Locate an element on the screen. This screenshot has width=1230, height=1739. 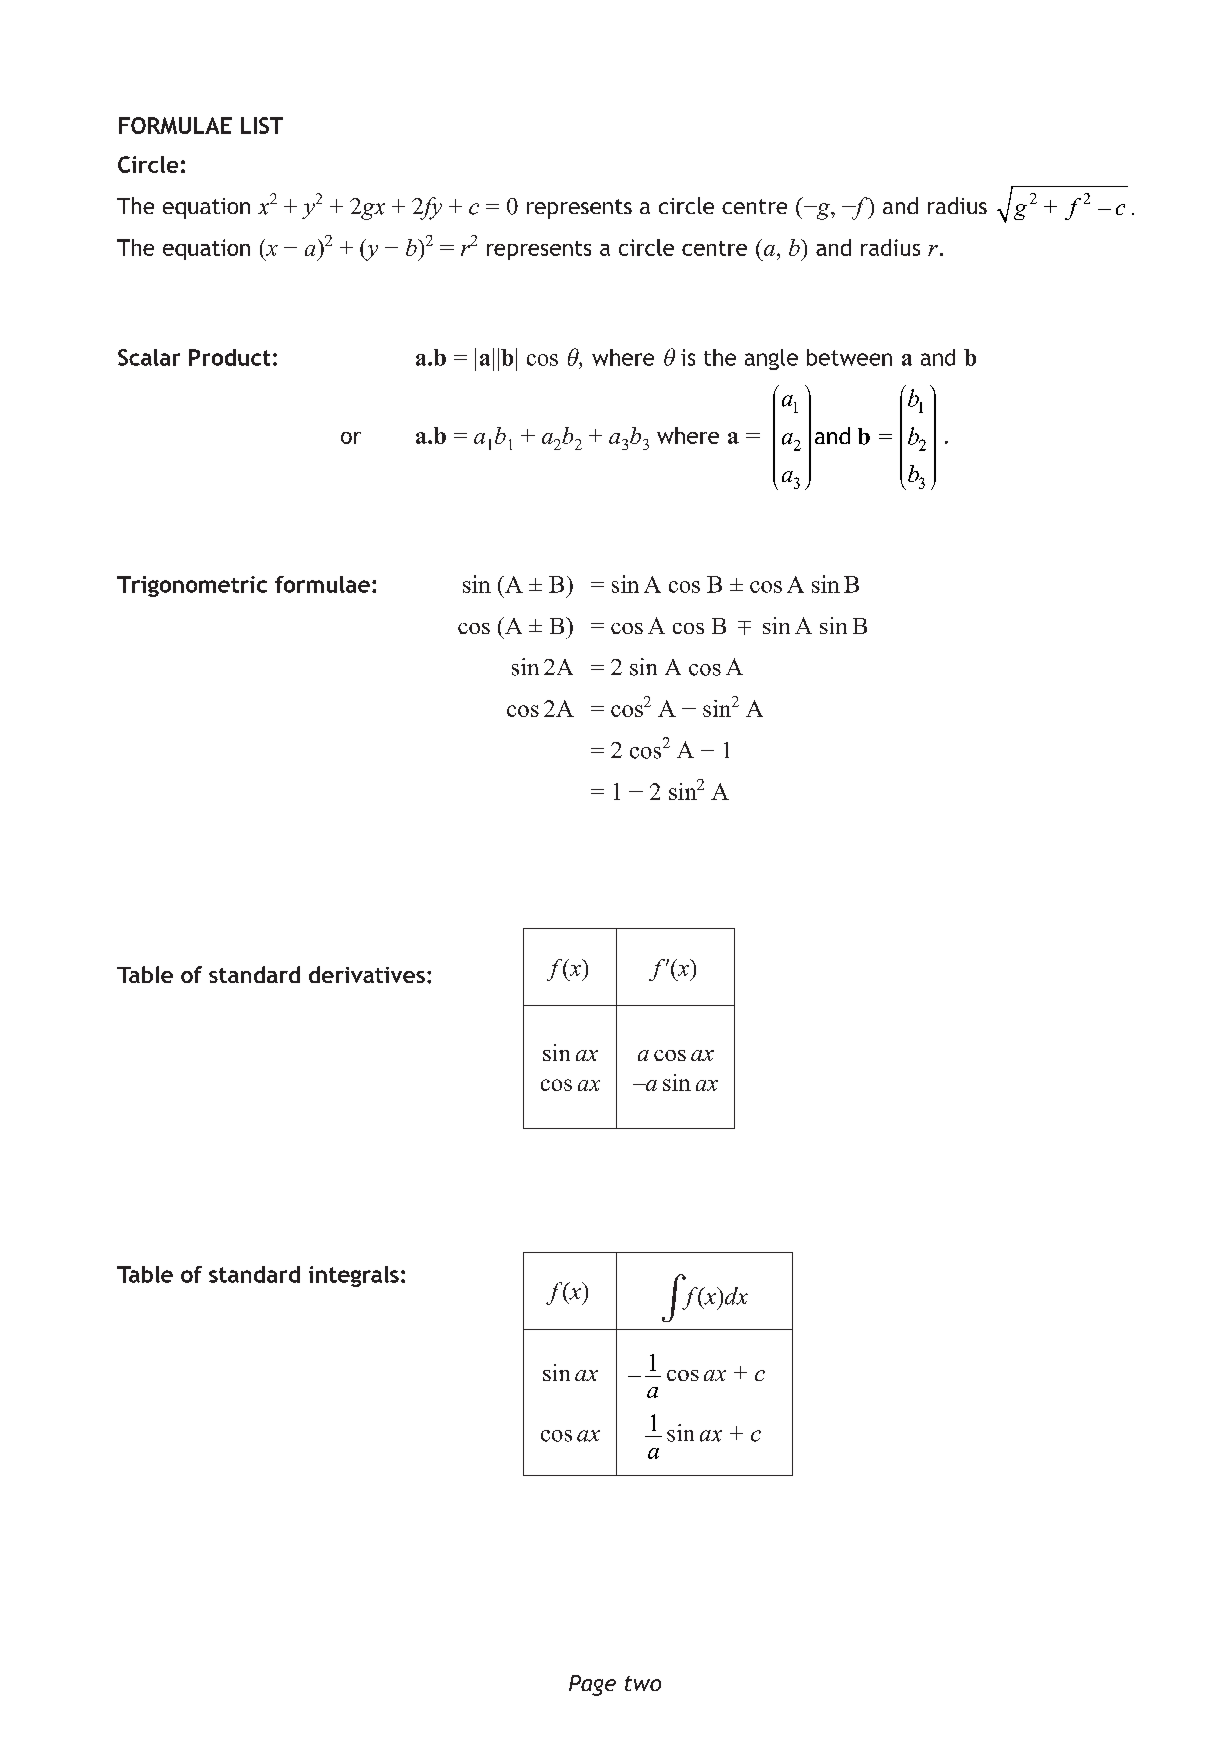
Scalar is located at coordinates (149, 357).
